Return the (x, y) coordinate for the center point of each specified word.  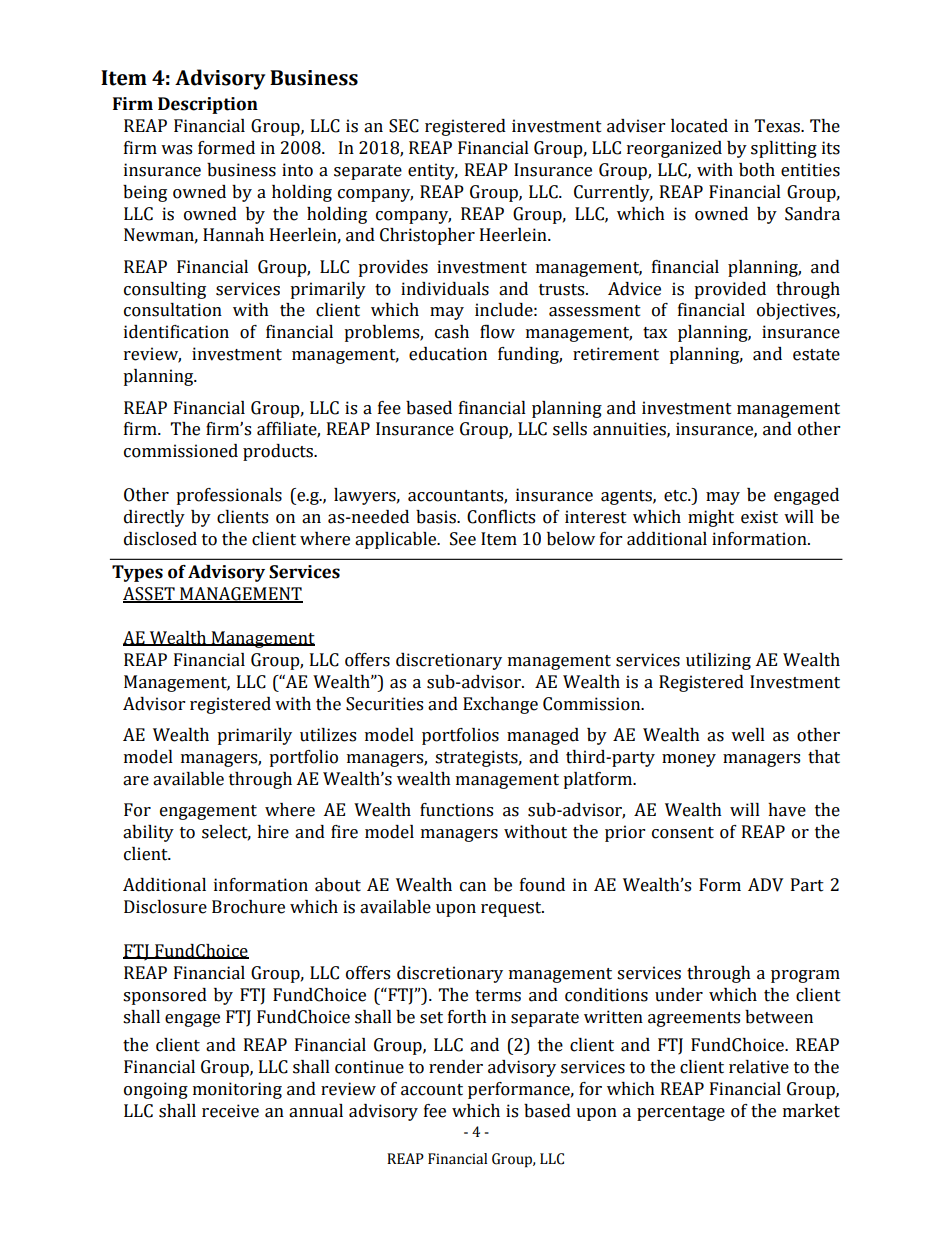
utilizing (718, 661)
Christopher (427, 236)
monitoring (237, 1090)
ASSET (150, 595)
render (456, 1067)
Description (208, 105)
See (463, 539)
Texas (778, 126)
